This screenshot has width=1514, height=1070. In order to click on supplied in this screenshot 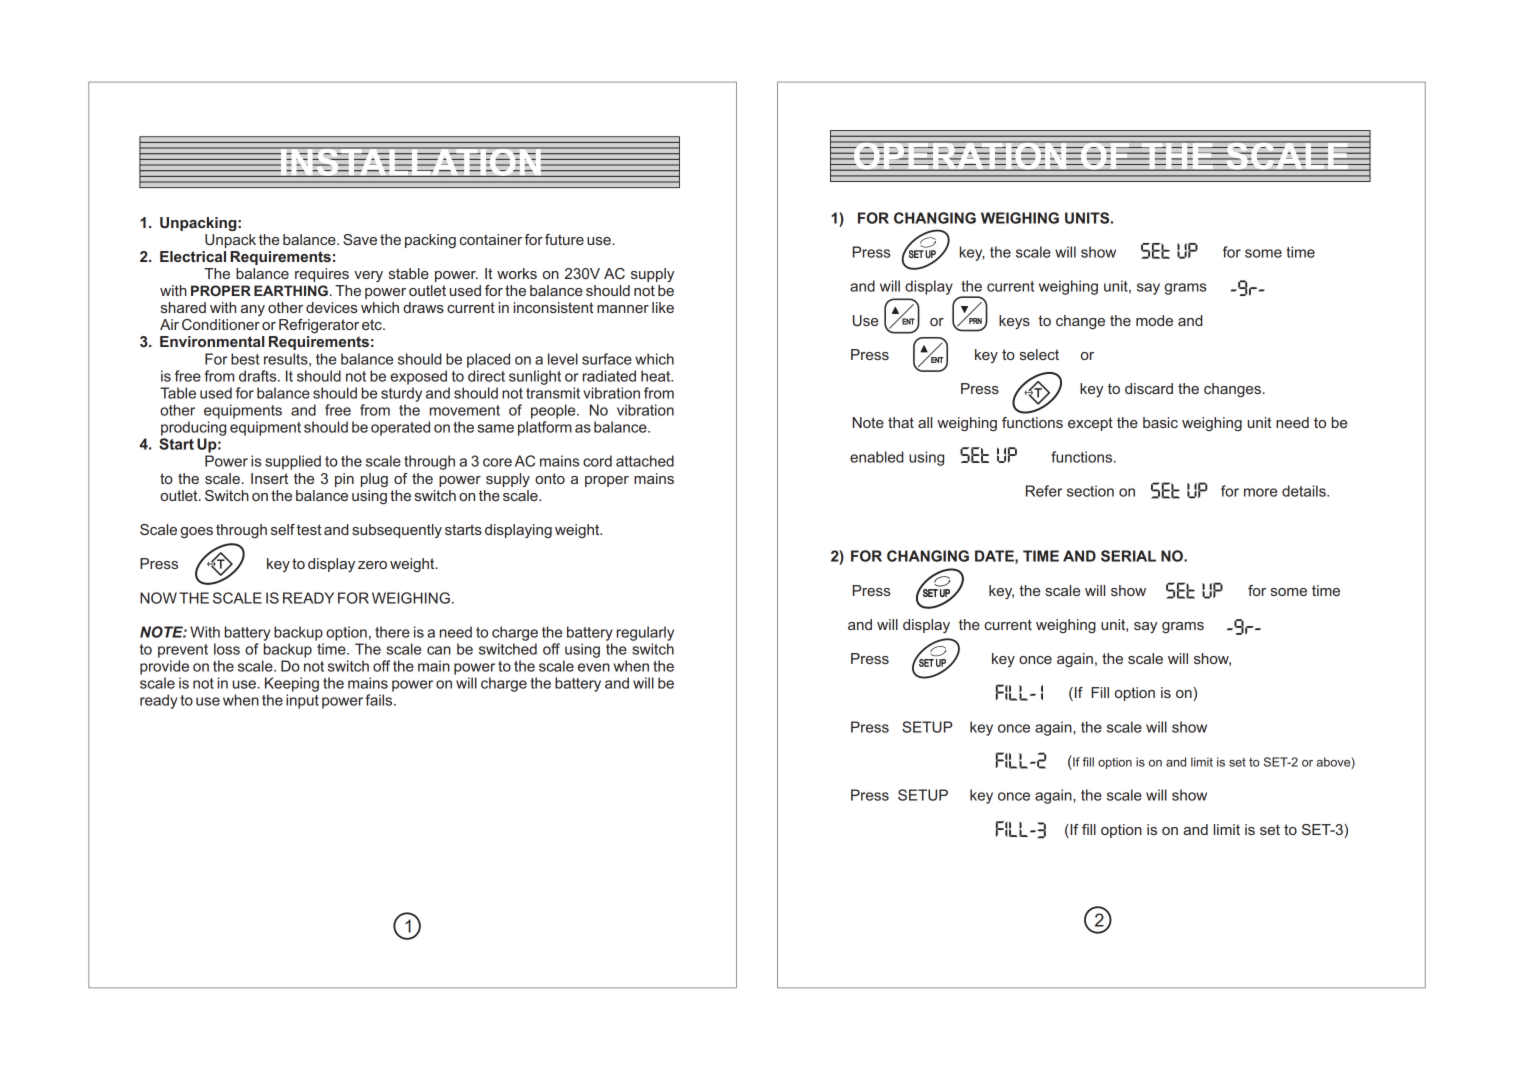, I will do `click(293, 462)`.
